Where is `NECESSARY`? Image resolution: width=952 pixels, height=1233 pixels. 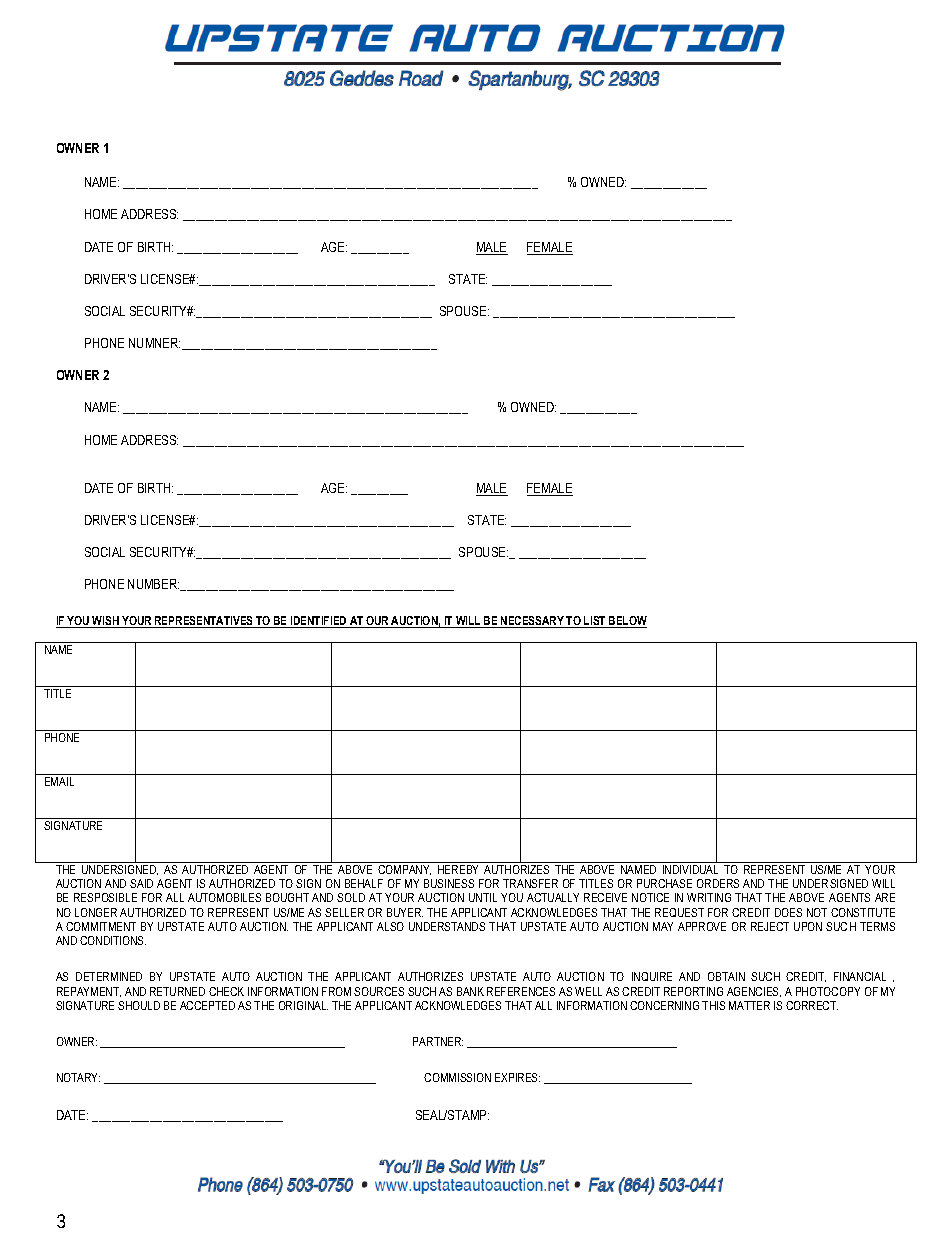
NECESSARY is located at coordinates (532, 622).
